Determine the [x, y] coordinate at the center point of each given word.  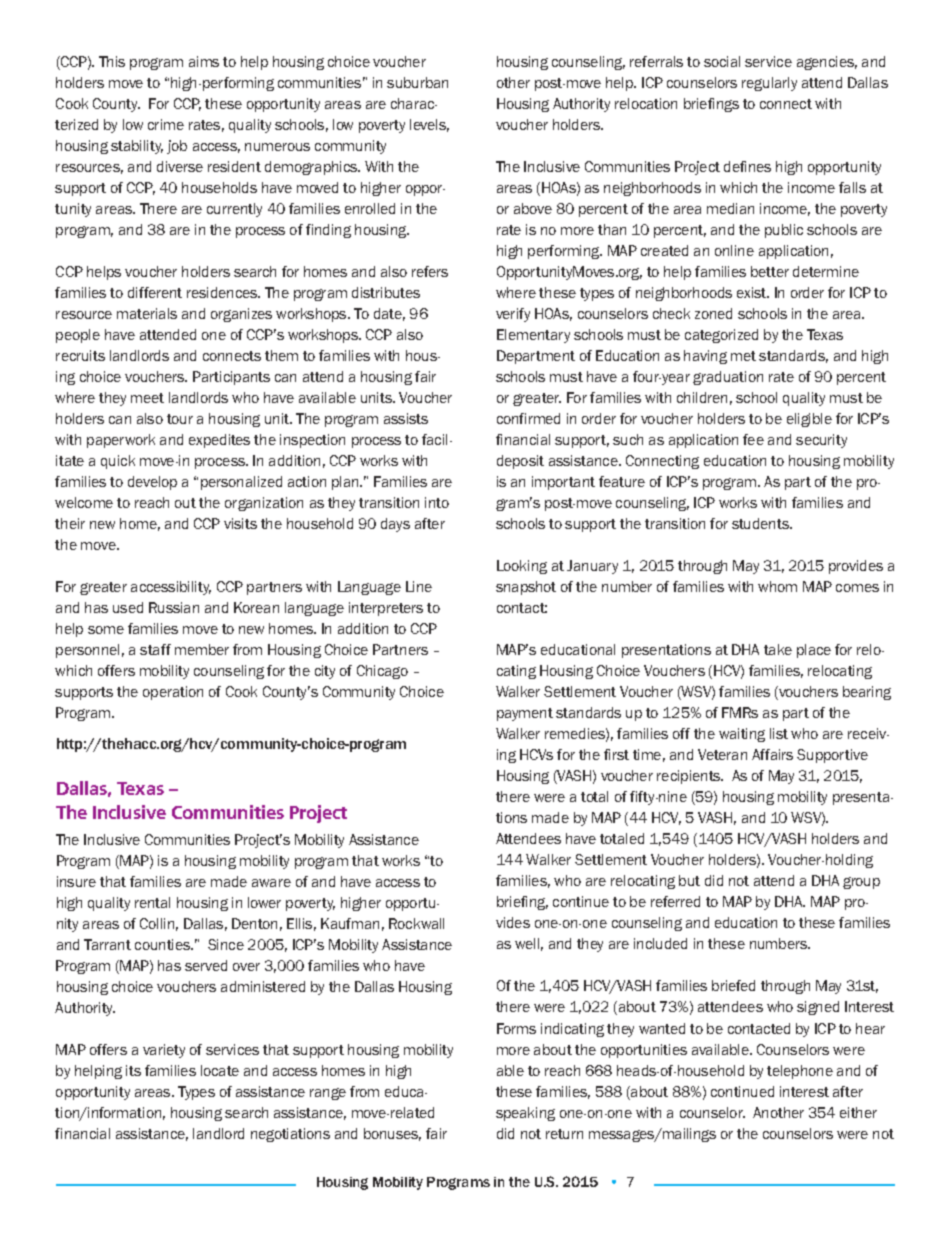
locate [220, 1070]
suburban [417, 82]
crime [166, 124]
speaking [525, 1114]
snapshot [526, 588]
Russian [174, 607]
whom [777, 586]
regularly [769, 84]
